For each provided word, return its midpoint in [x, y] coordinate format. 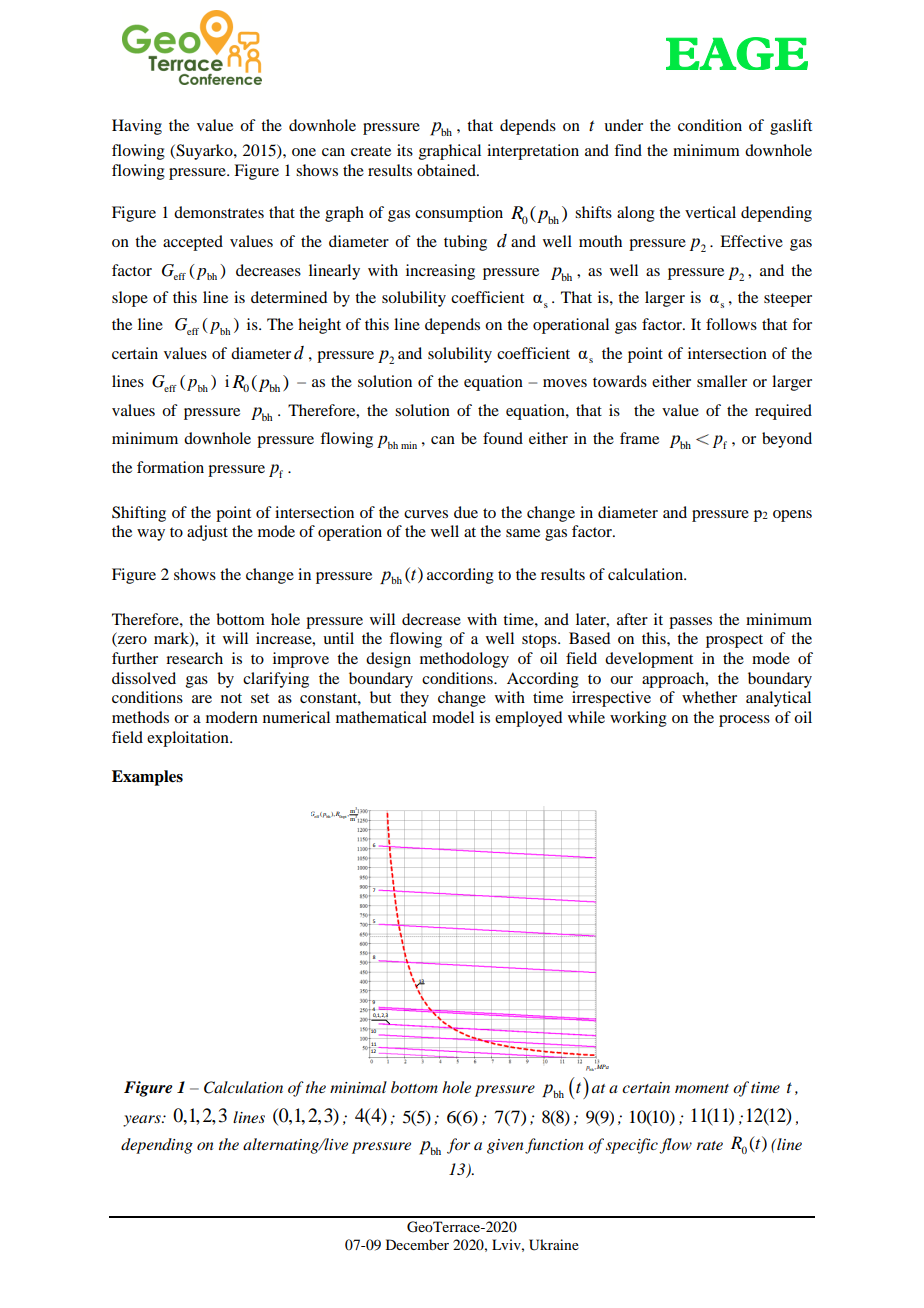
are [202, 699]
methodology [464, 660]
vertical [710, 212]
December [417, 1244]
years [143, 1121]
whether [709, 697]
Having [137, 127]
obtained [447, 170]
